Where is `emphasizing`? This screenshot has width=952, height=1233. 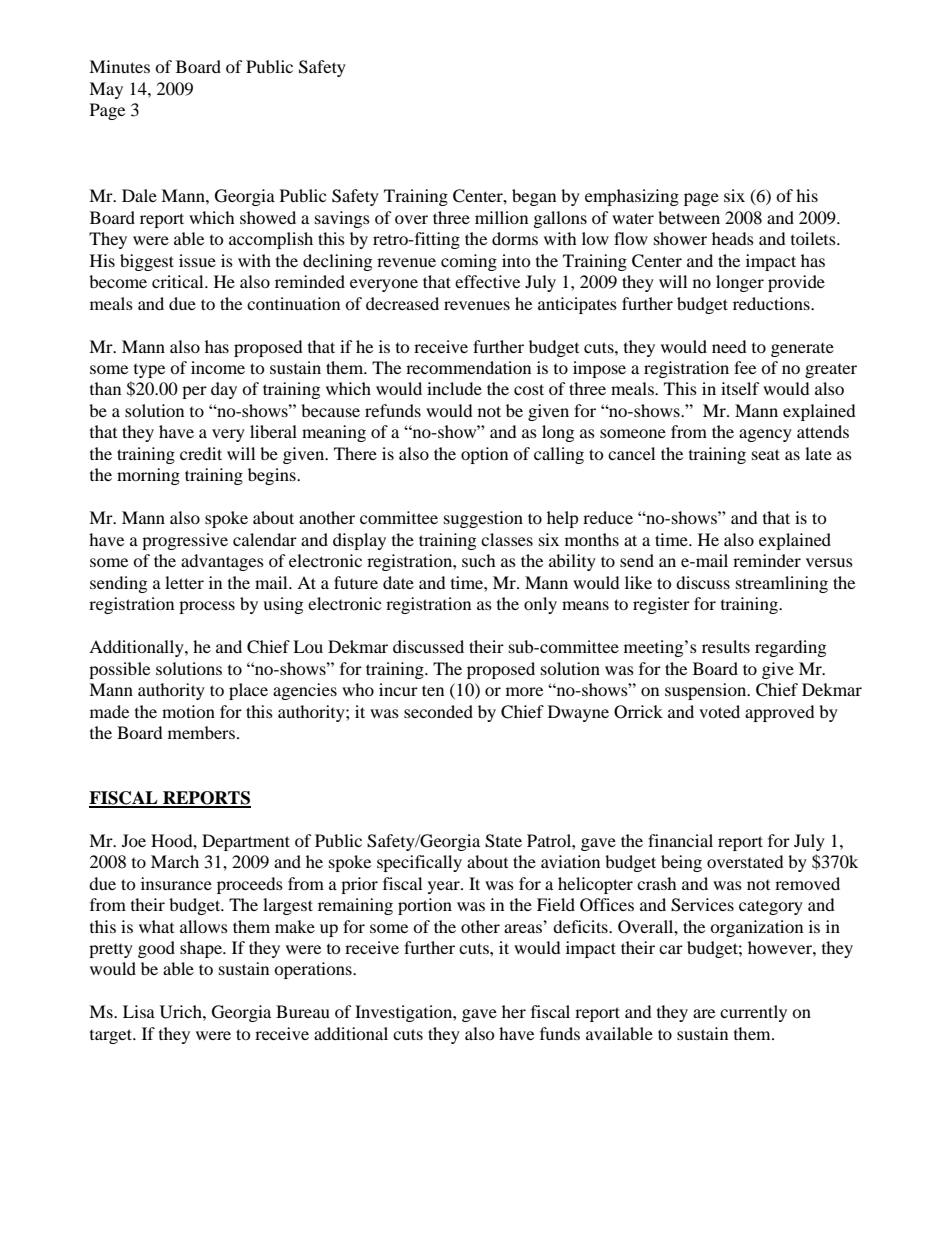
emphasizing is located at coordinates (632, 197).
